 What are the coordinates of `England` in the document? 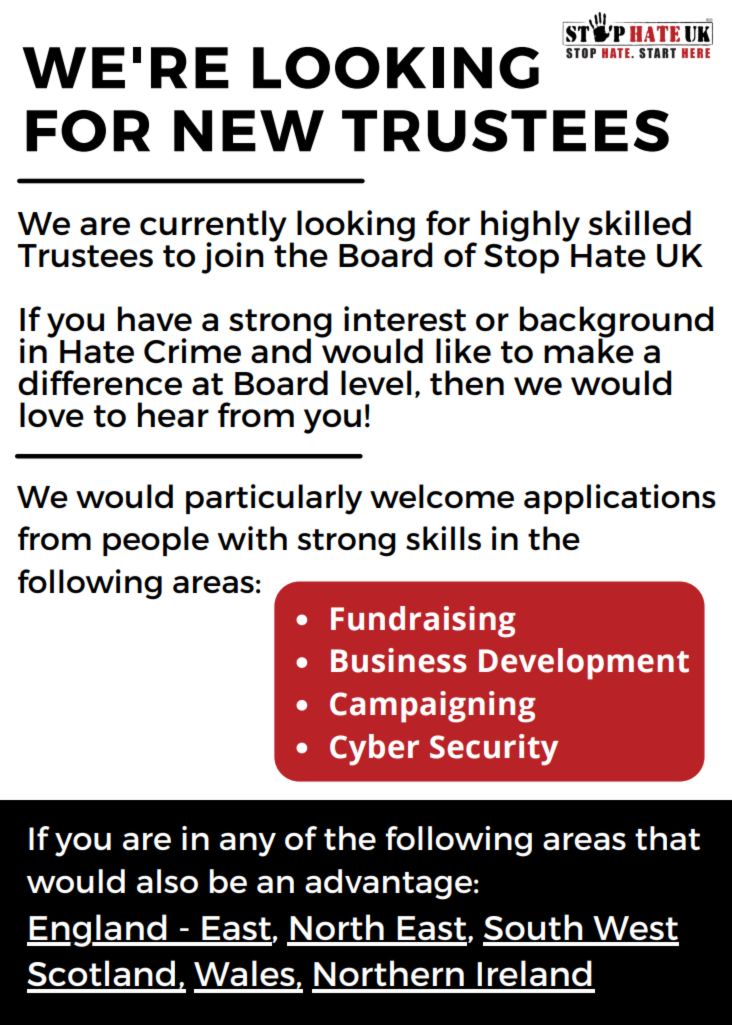 It's located at (98, 930).
